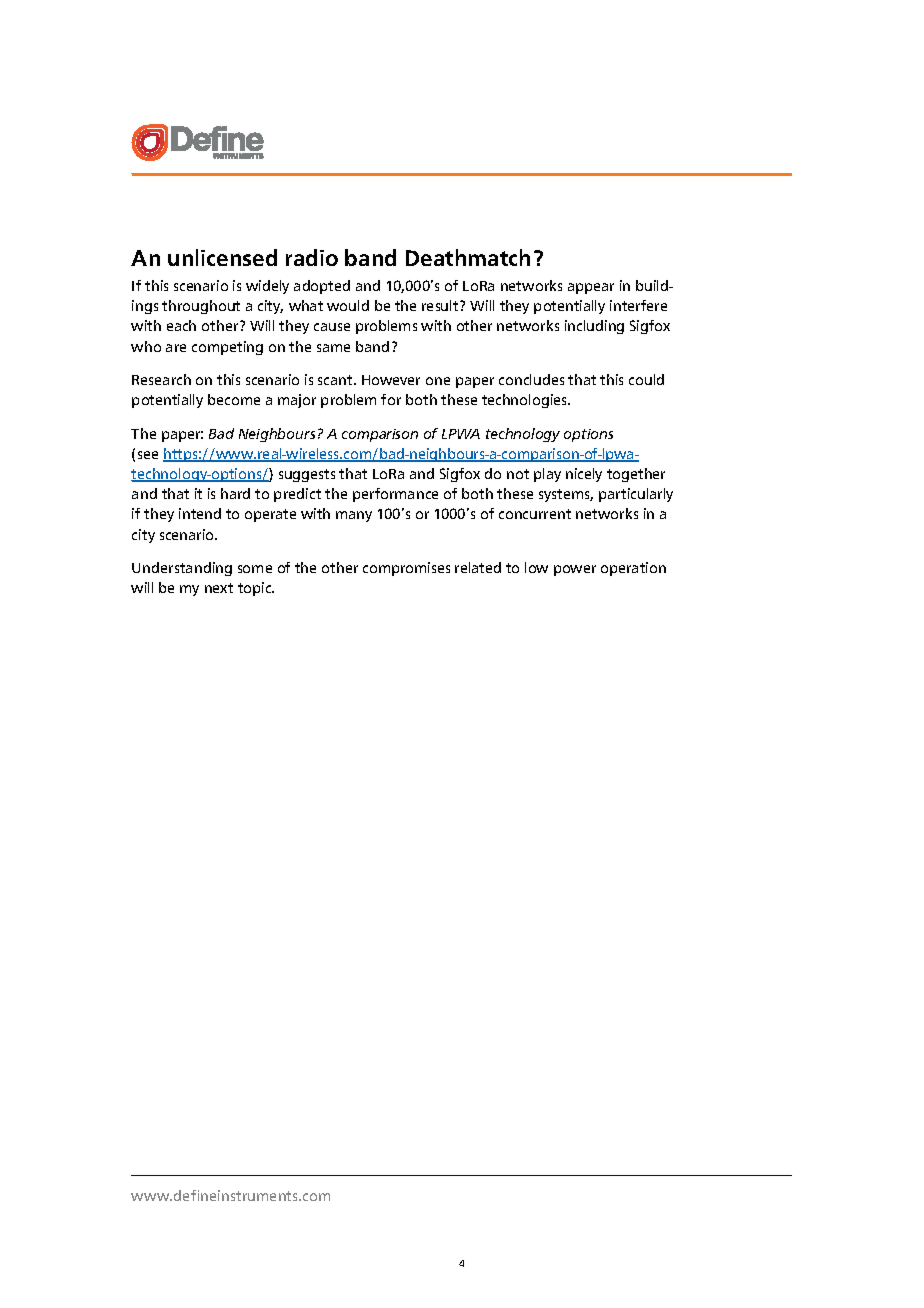 The image size is (924, 1308). I want to click on Deathmatch, so click(468, 257).
